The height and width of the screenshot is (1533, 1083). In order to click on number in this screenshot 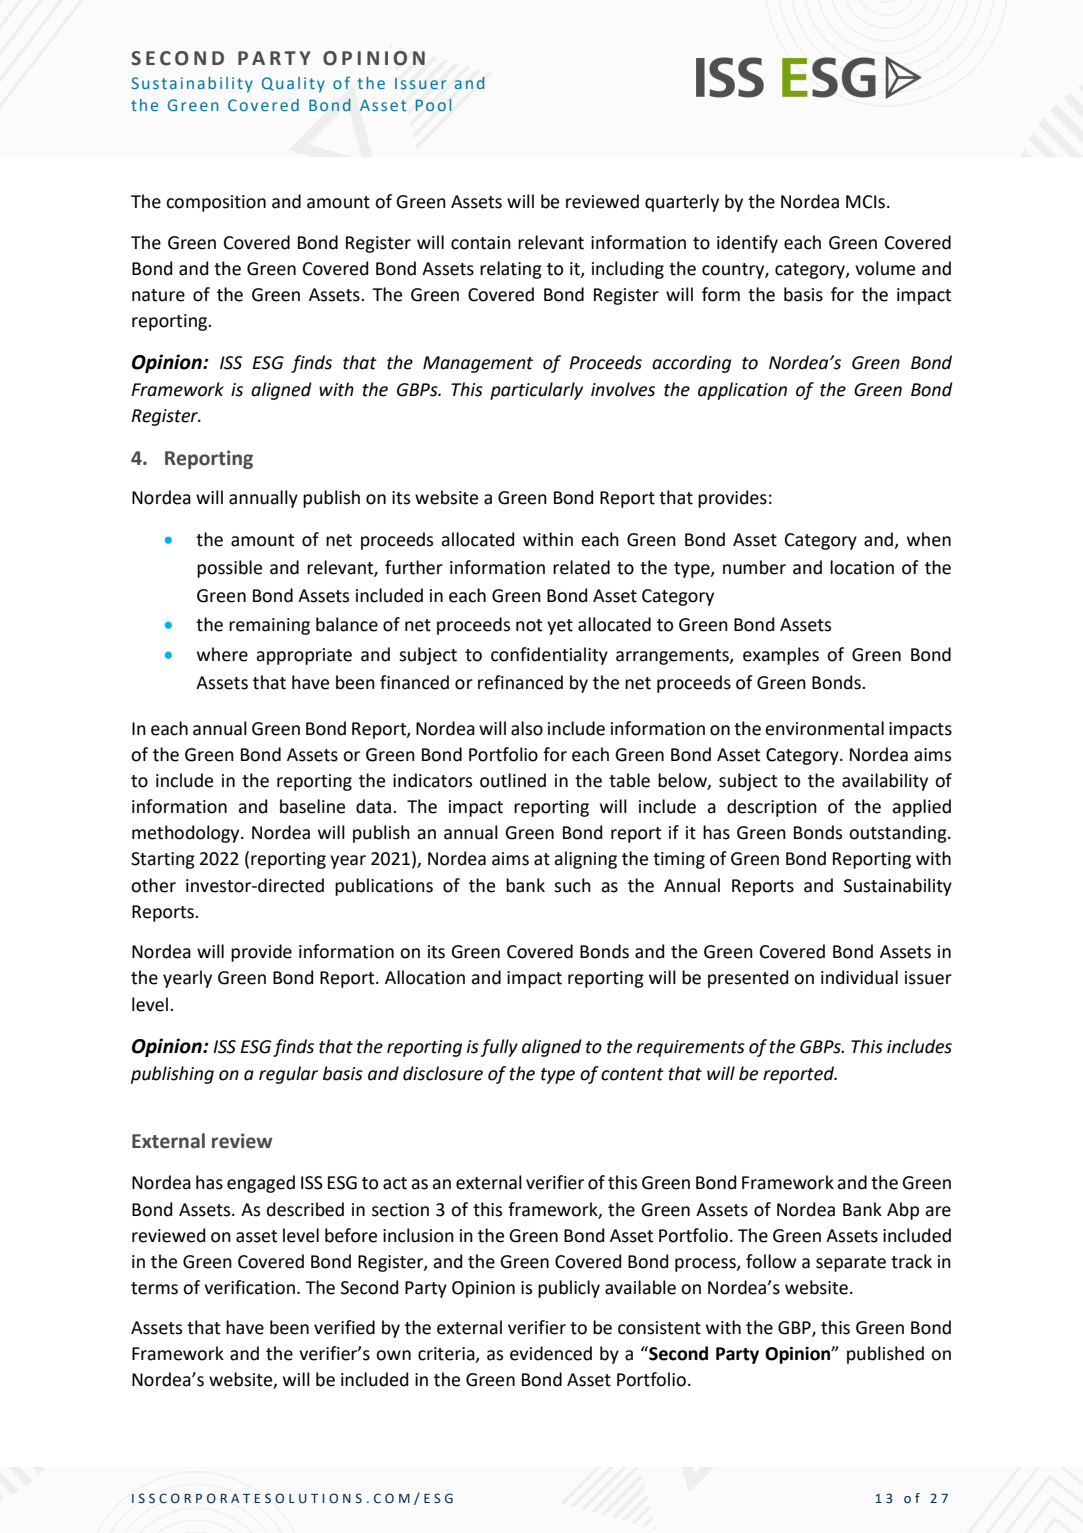, I will do `click(754, 567)`.
